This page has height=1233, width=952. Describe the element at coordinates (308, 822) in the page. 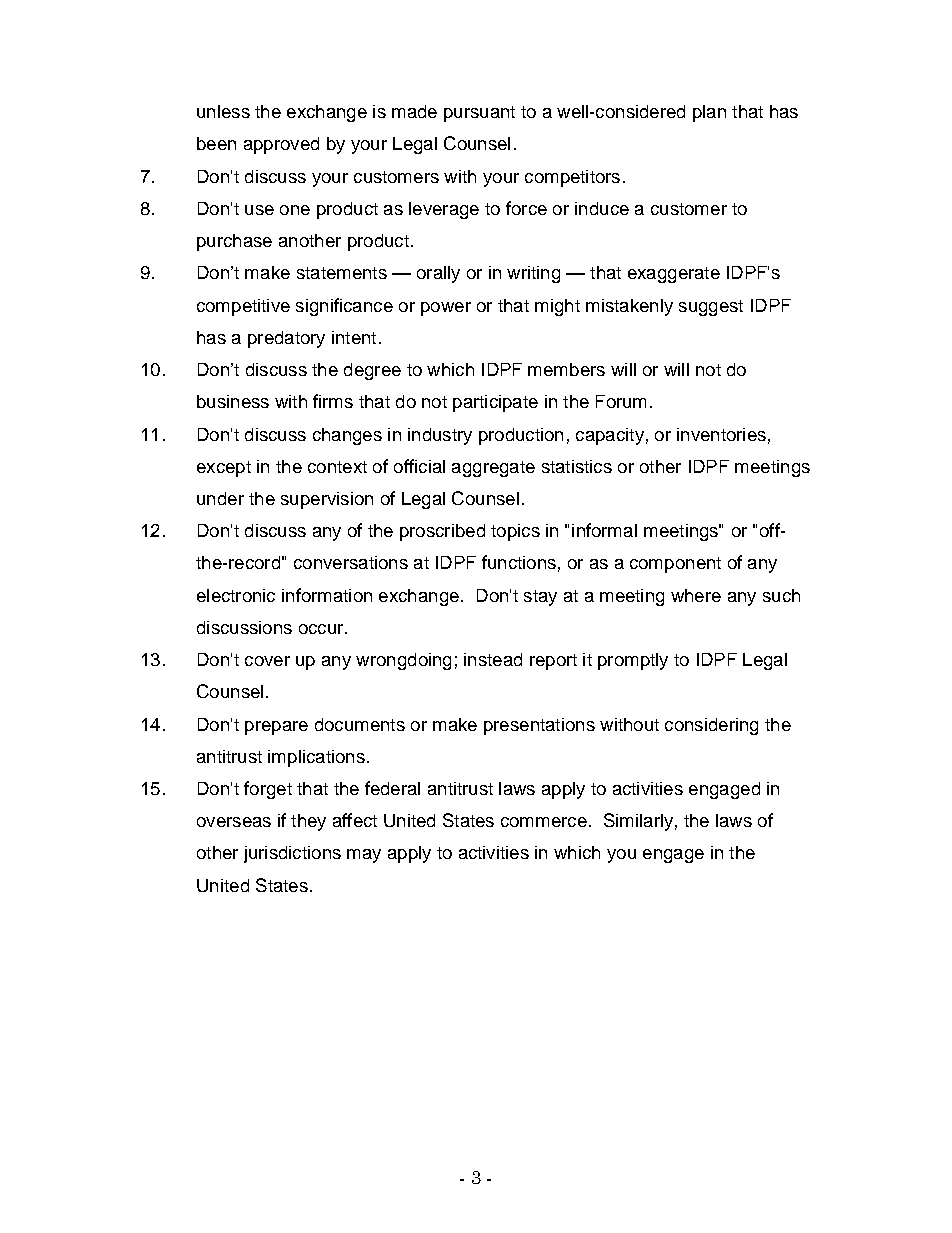

I see `they` at that location.
